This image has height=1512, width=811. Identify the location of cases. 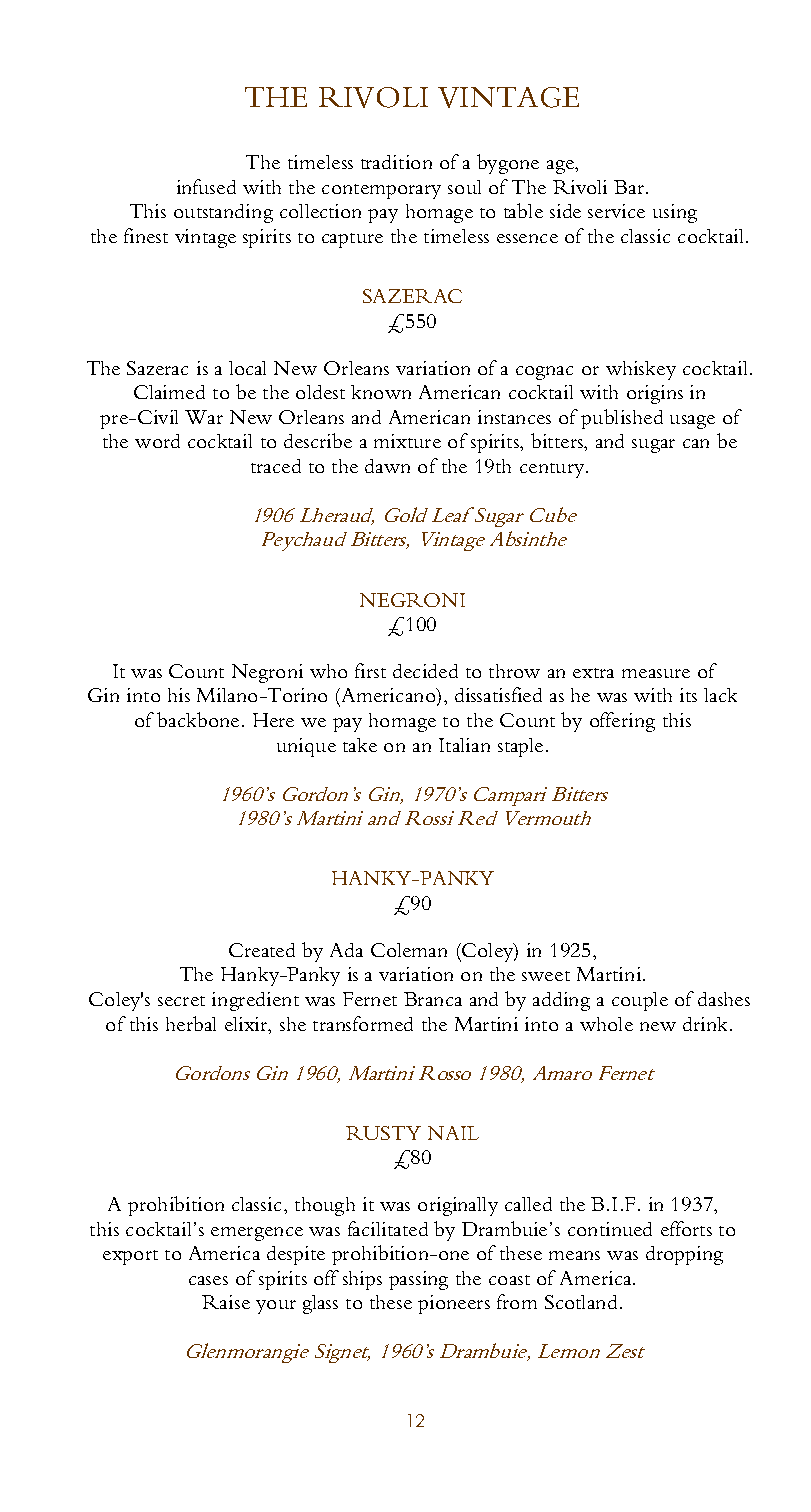
(208, 1280).
